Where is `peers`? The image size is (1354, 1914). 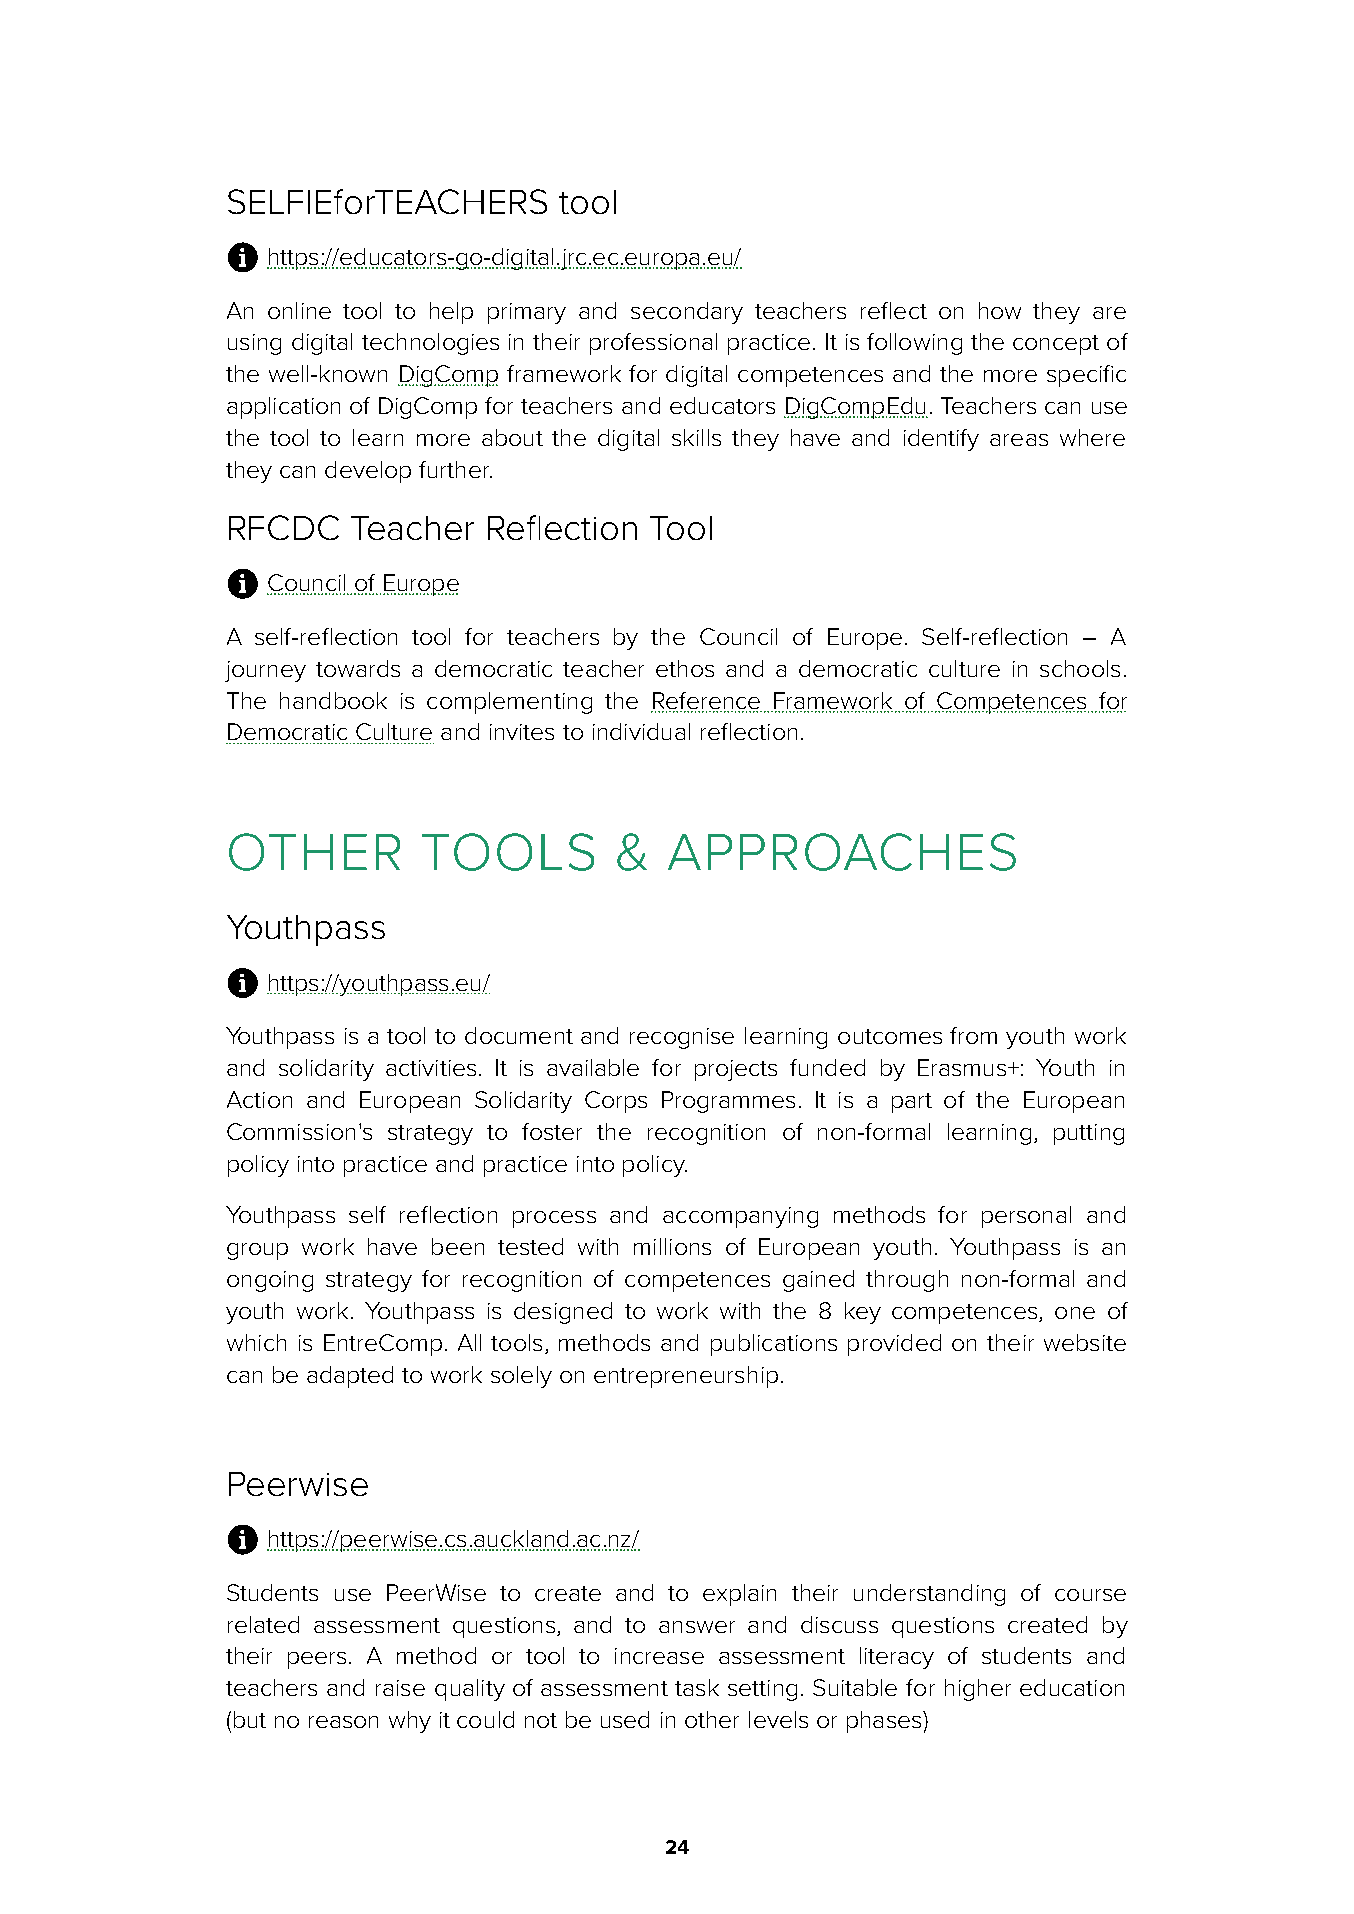
peers is located at coordinates (317, 1660).
